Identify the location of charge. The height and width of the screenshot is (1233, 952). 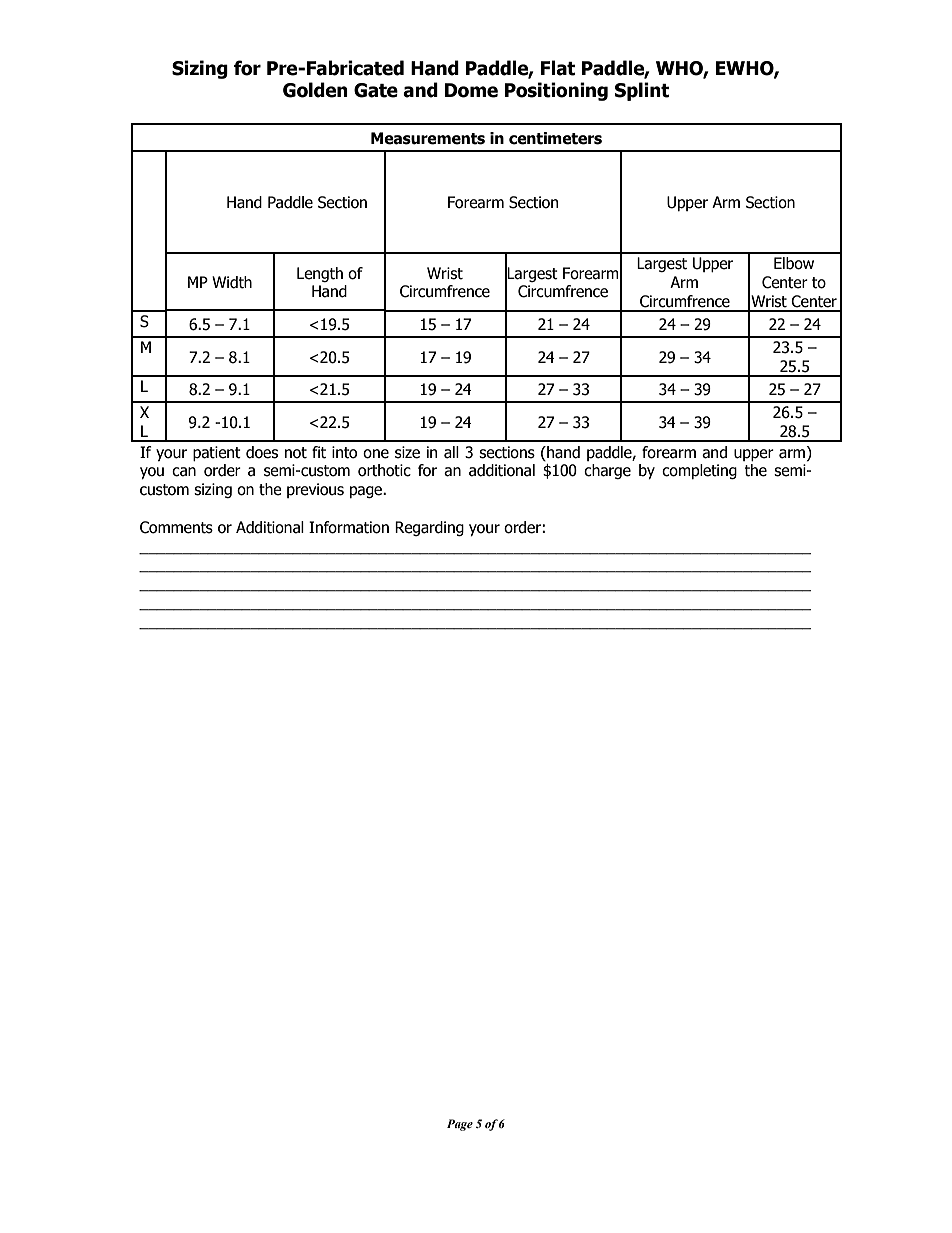
(607, 471).
